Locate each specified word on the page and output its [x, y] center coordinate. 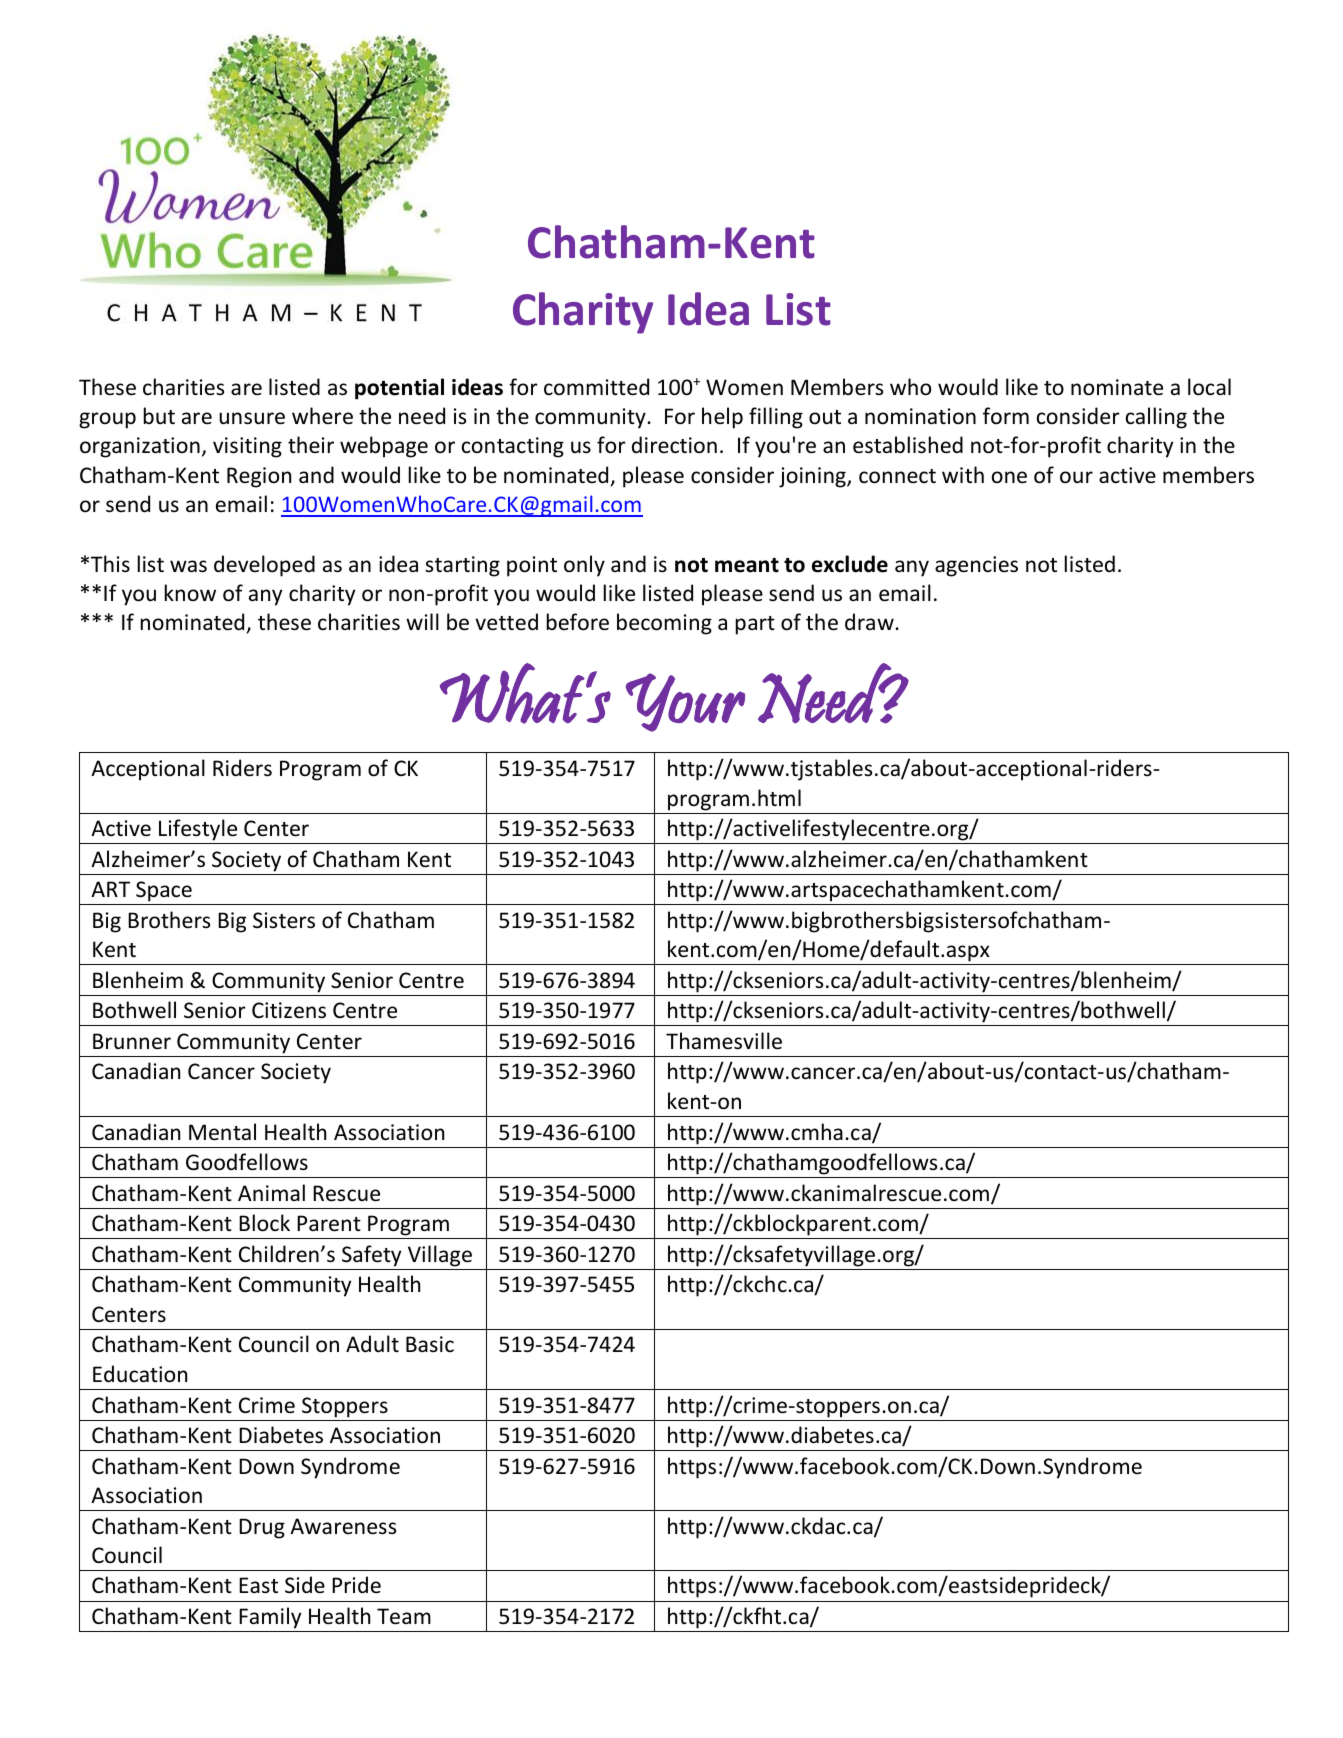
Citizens [289, 1010]
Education [140, 1374]
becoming [664, 624]
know [190, 592]
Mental [222, 1132]
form [1006, 416]
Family [270, 1618]
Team [404, 1616]
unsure [252, 418]
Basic [430, 1344]
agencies [976, 566]
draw [869, 621]
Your [685, 702]
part [755, 625]
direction [674, 445]
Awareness [343, 1526]
